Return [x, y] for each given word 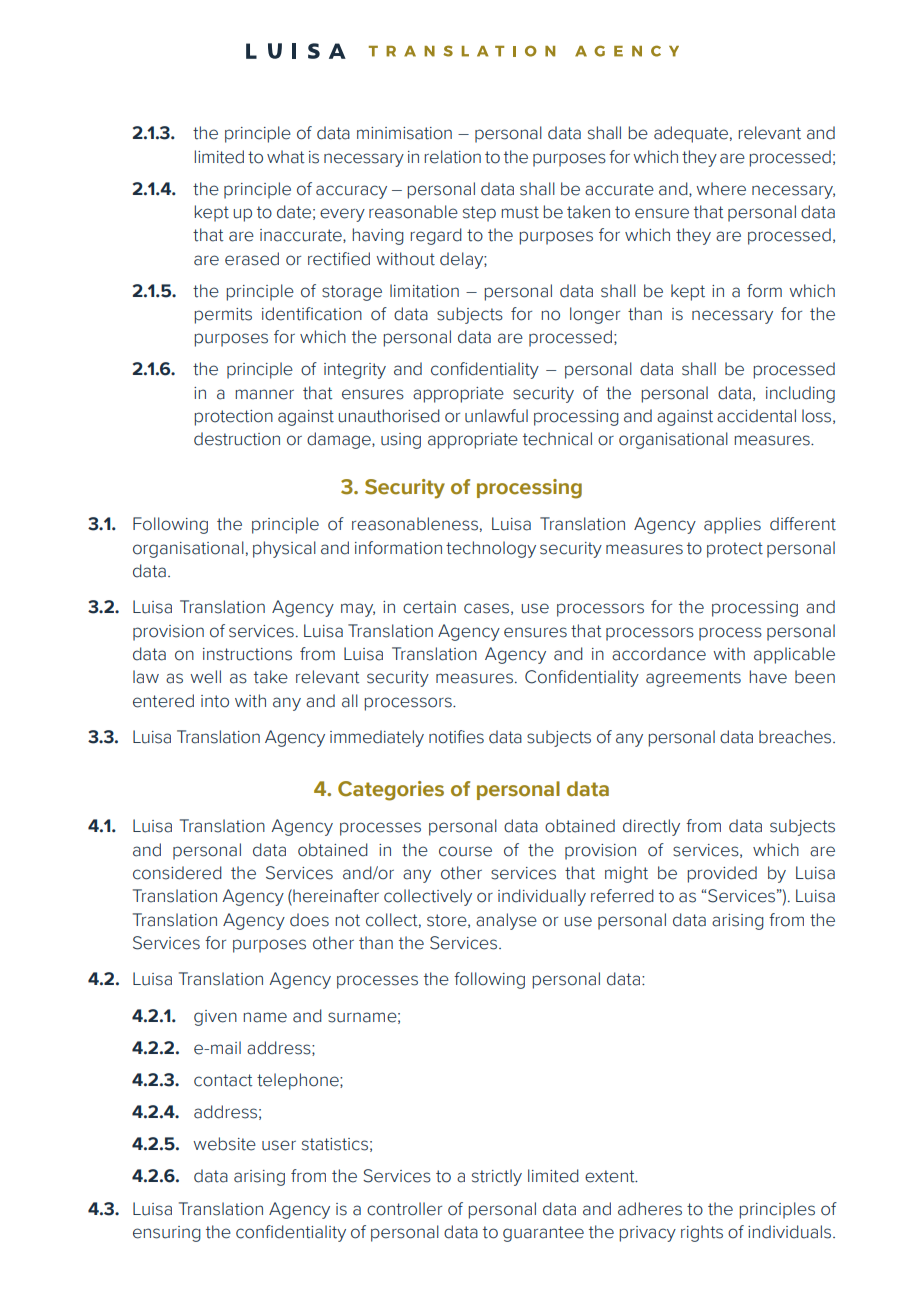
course [465, 851]
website [224, 1144]
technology [491, 549]
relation [453, 157]
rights [702, 1233]
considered [177, 873]
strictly [497, 1177]
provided [722, 874]
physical [284, 549]
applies [732, 525]
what [286, 157]
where [721, 189]
